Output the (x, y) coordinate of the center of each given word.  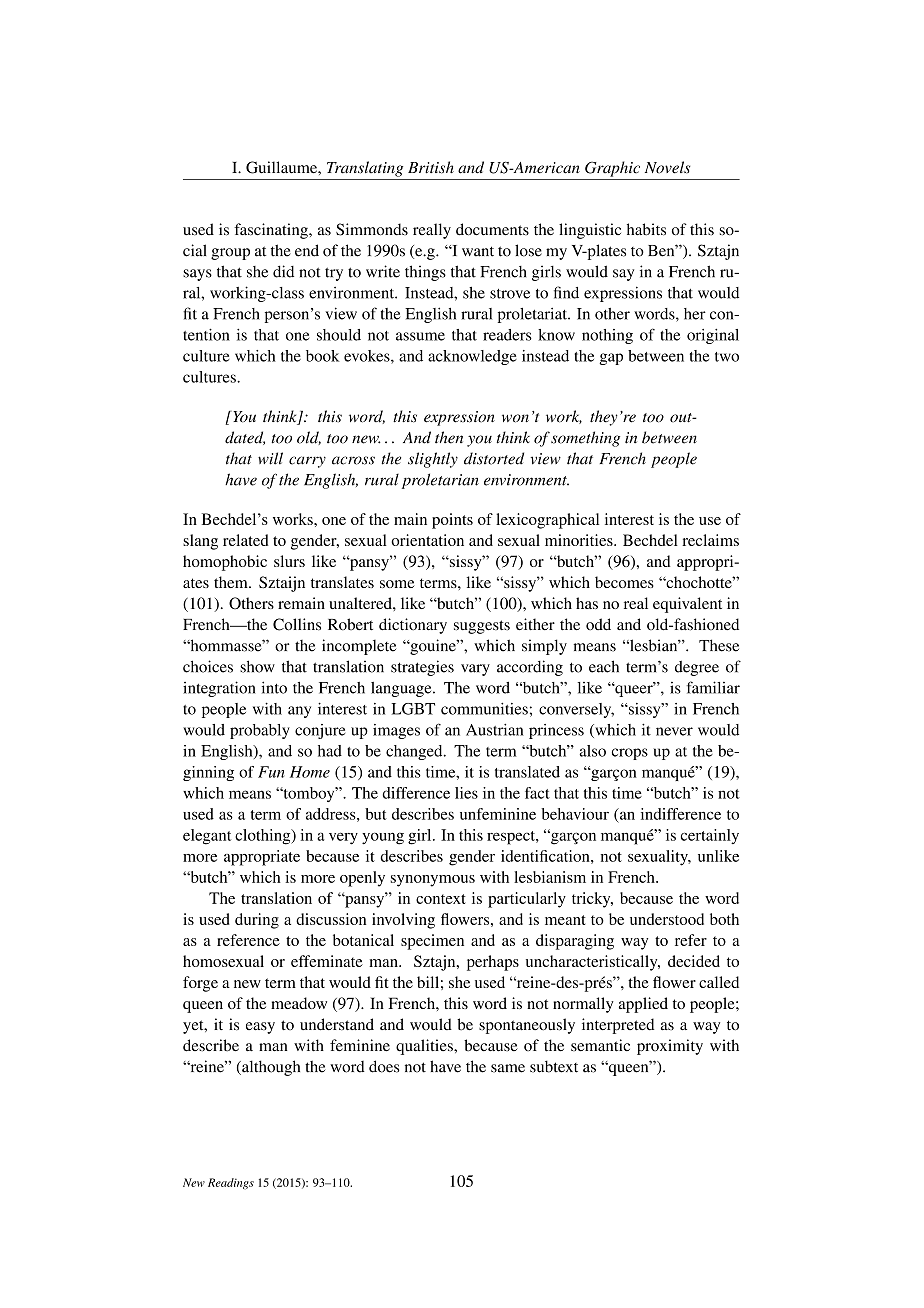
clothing (264, 837)
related (246, 540)
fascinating (272, 231)
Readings (231, 1184)
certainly (710, 836)
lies (466, 793)
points (452, 521)
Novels (667, 167)
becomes (624, 582)
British (431, 167)
